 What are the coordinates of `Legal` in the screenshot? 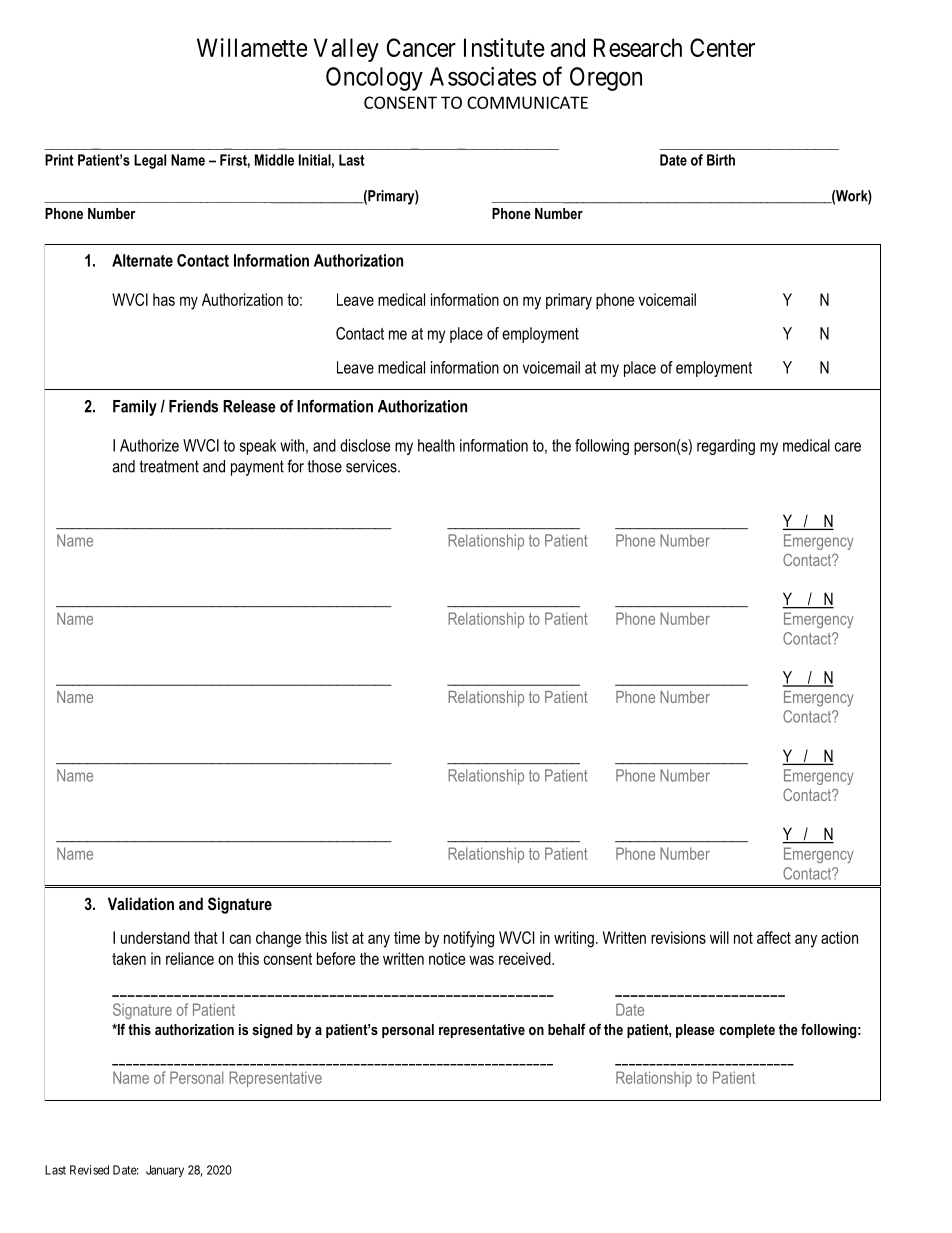 It's located at (150, 161).
